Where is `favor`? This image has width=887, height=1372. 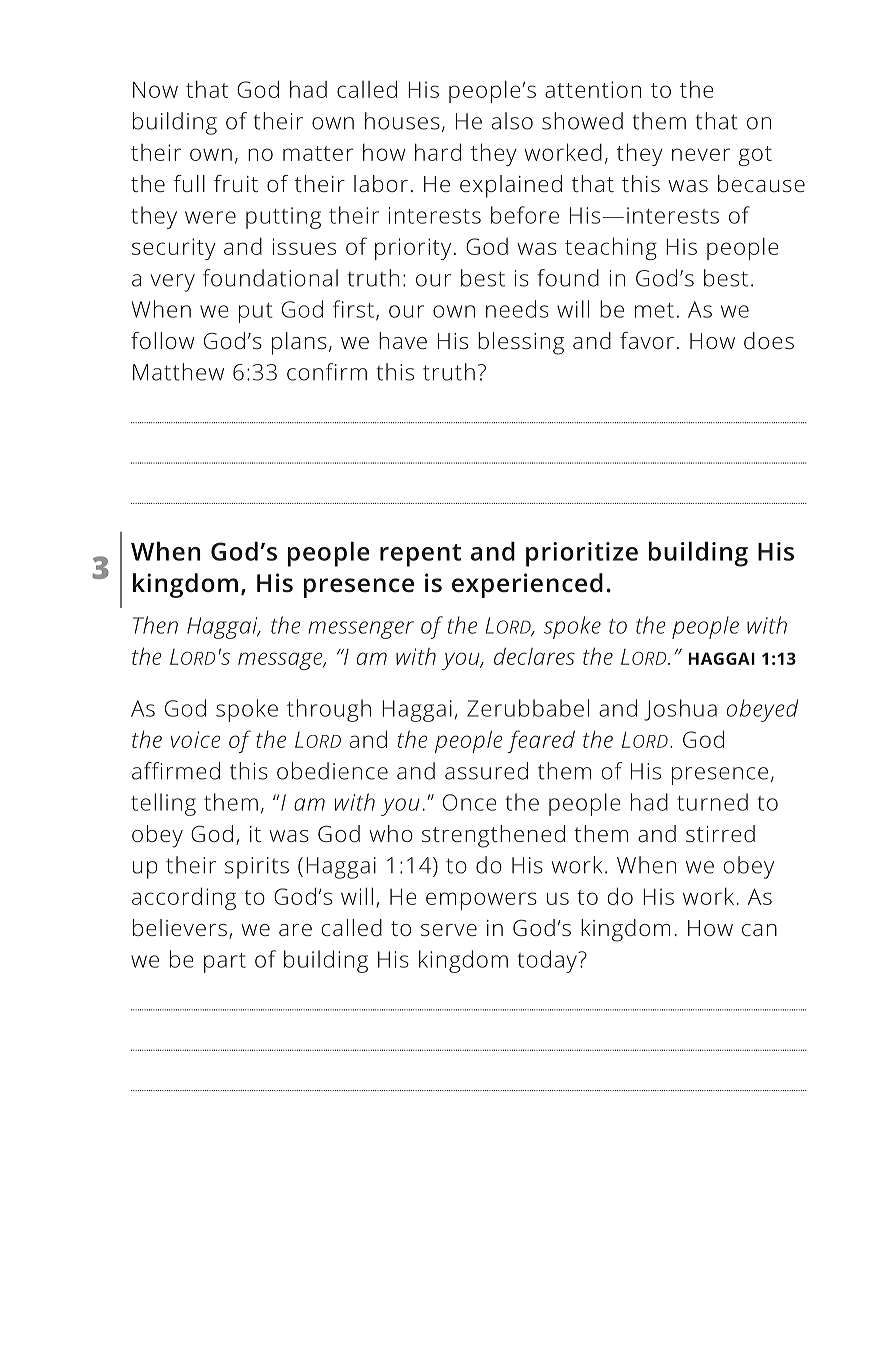
favor is located at coordinates (647, 340).
